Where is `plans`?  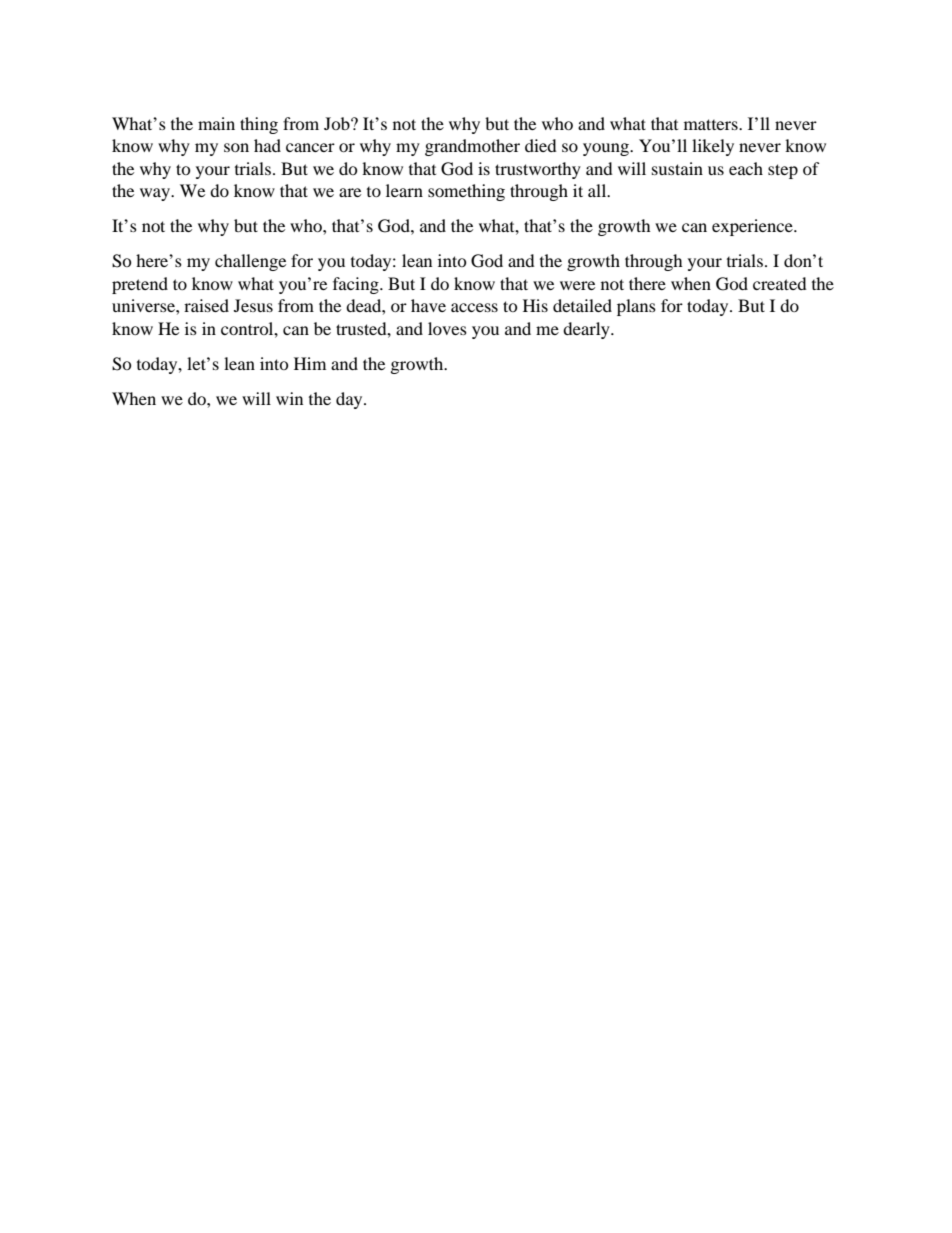
plans is located at coordinates (636, 307).
